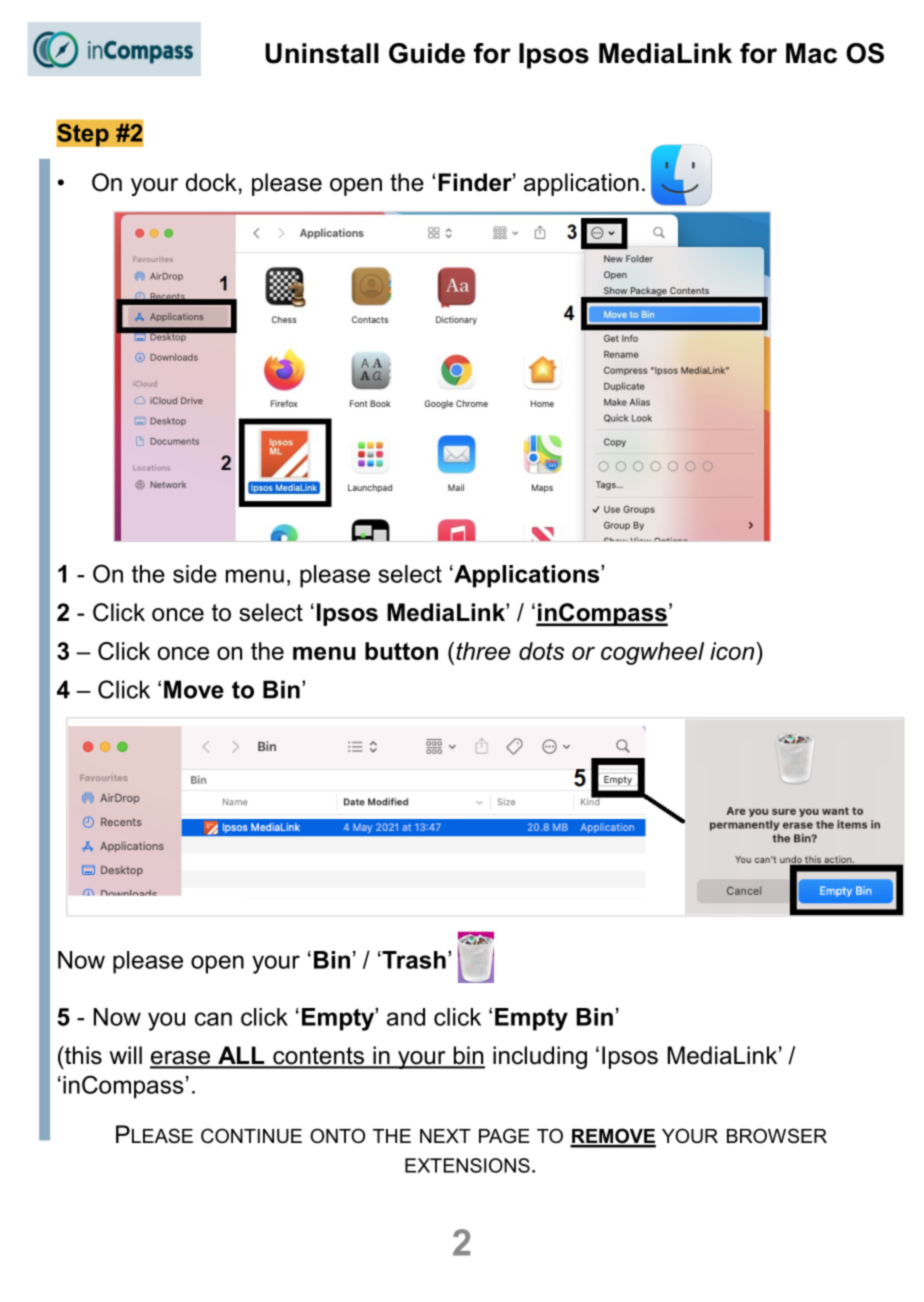  Describe the element at coordinates (251, 1136) in the image. I see `CONTINUE` at that location.
